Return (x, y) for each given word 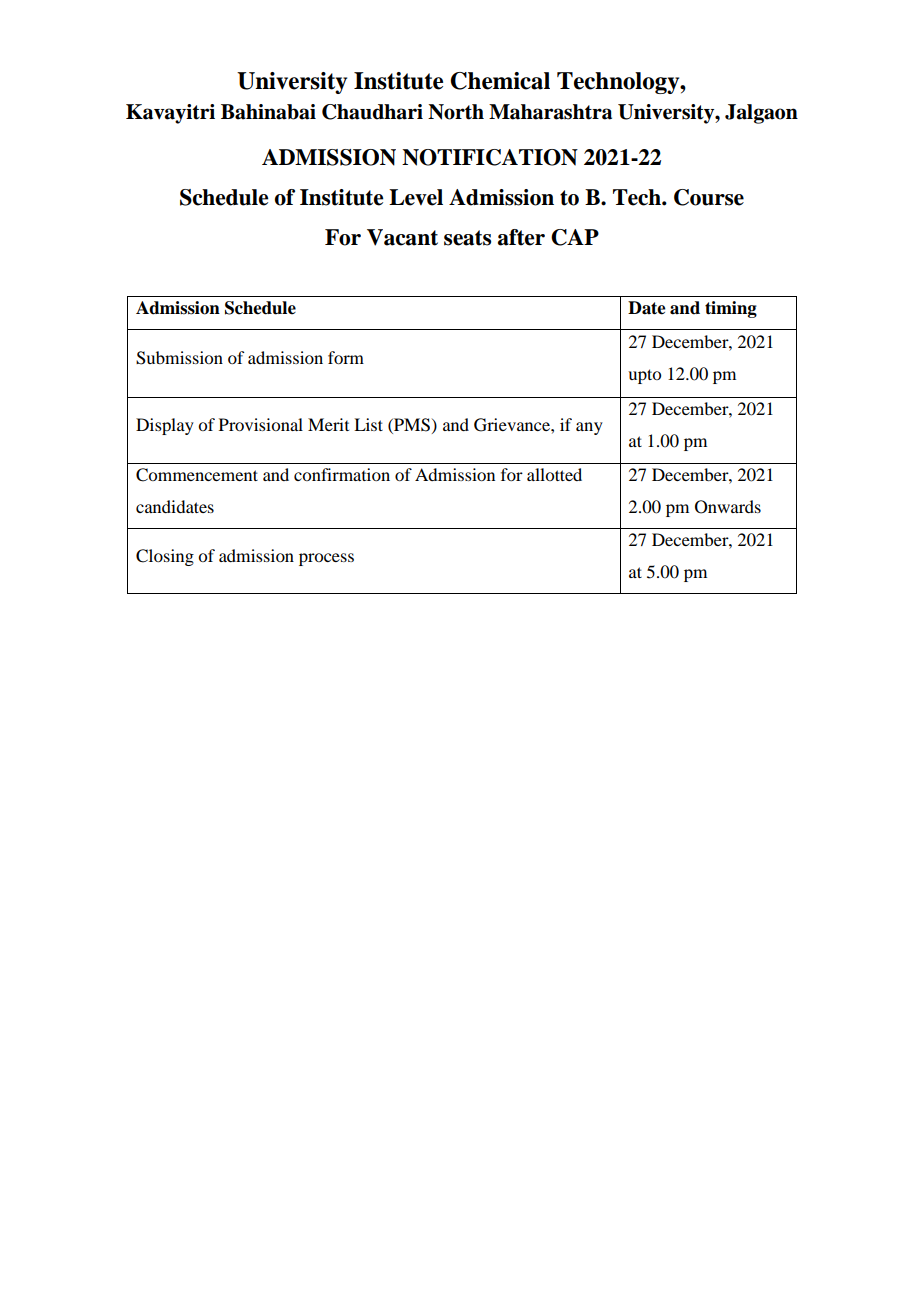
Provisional (261, 424)
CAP (575, 237)
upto (644, 376)
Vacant (402, 237)
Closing (165, 557)
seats (467, 238)
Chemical (500, 81)
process (326, 559)
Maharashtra (550, 112)
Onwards (728, 507)
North (456, 112)
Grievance (513, 425)
